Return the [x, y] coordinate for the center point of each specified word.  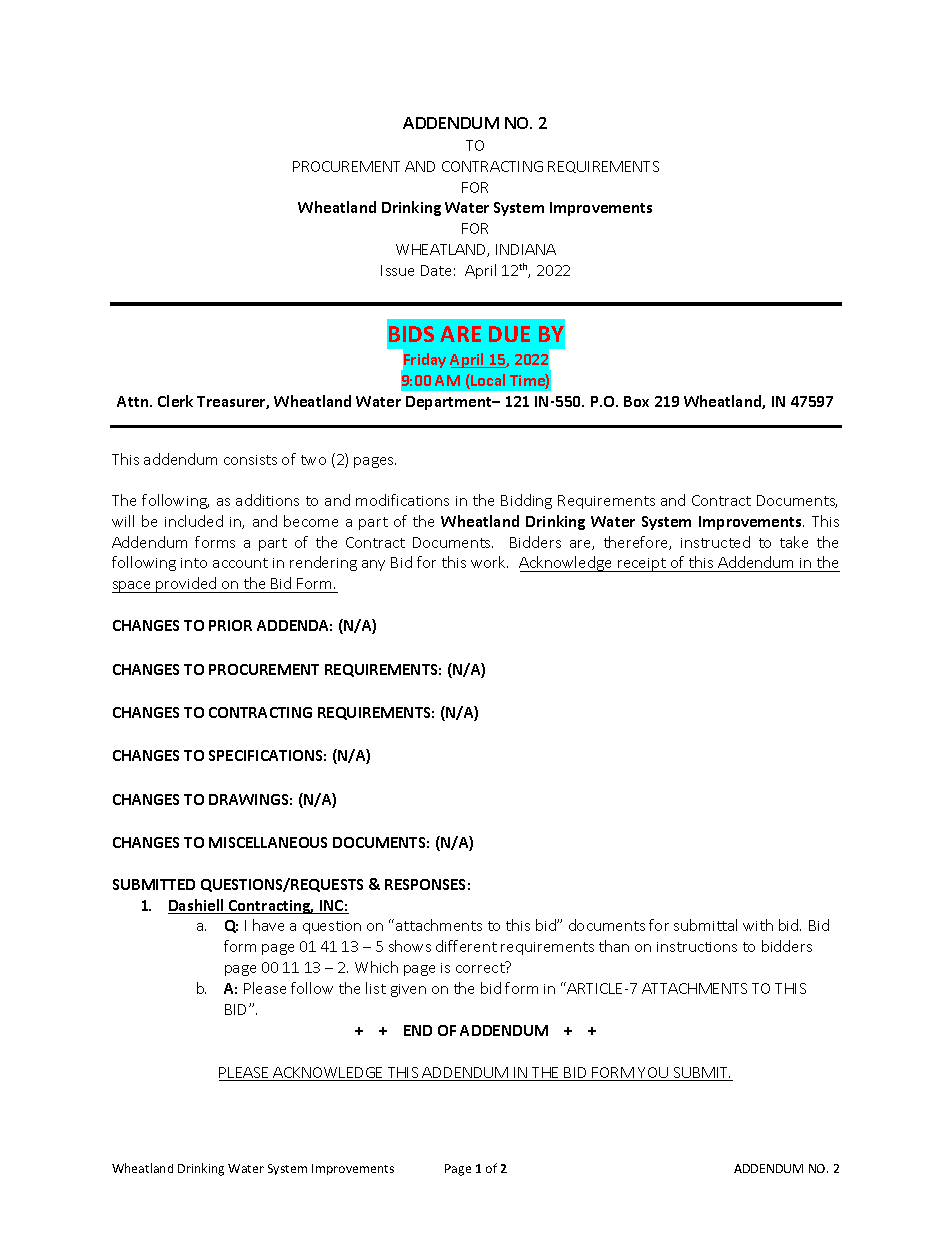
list [376, 988]
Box [636, 401]
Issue [397, 270]
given [408, 990]
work [489, 562]
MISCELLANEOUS [268, 842]
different [466, 946]
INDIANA [526, 249]
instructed [715, 542]
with [758, 925]
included [194, 521]
